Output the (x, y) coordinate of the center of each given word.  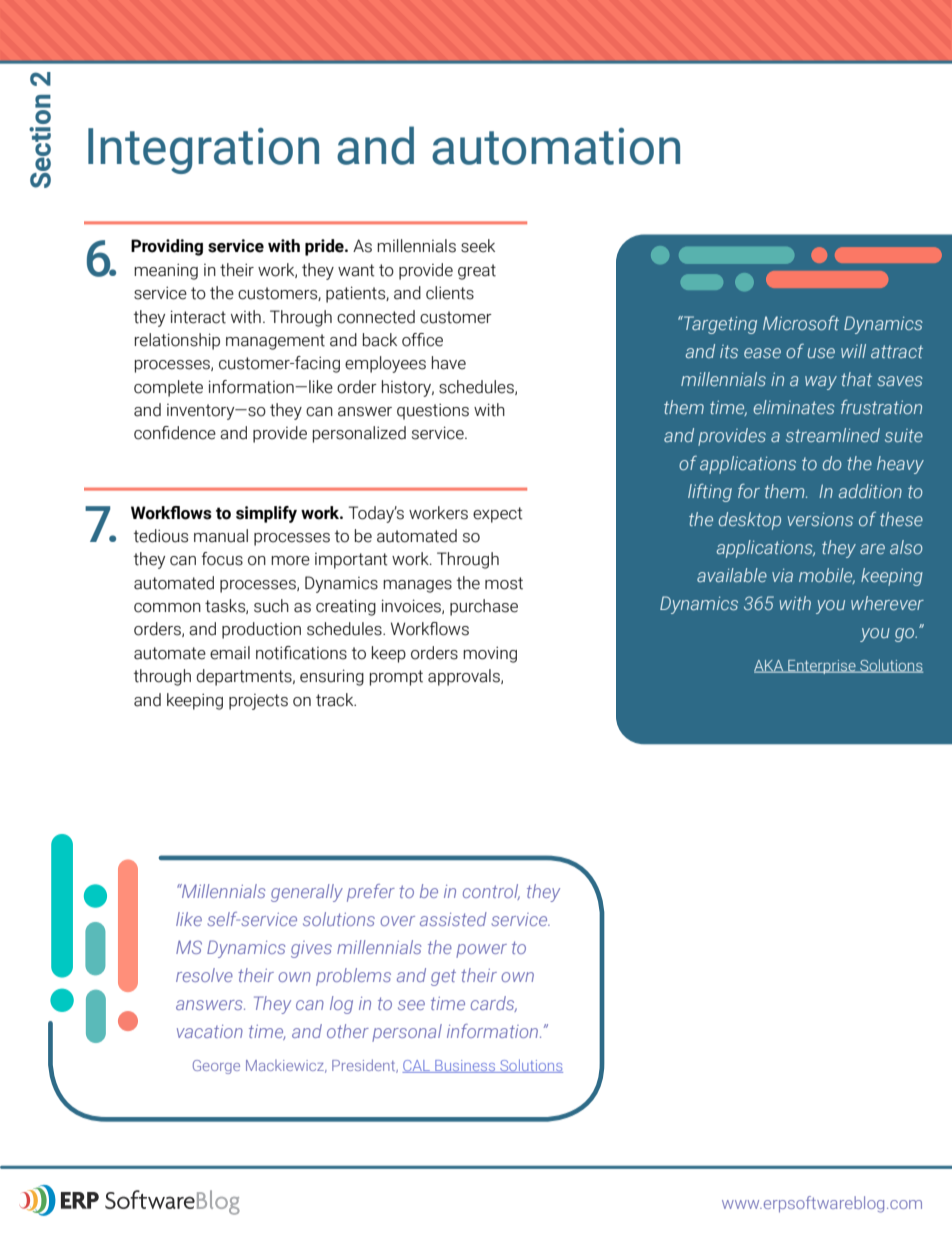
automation (556, 146)
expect (498, 515)
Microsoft (801, 323)
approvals (465, 677)
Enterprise (822, 667)
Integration (203, 151)
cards (494, 1004)
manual (221, 536)
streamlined (833, 435)
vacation (210, 1031)
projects (258, 702)
